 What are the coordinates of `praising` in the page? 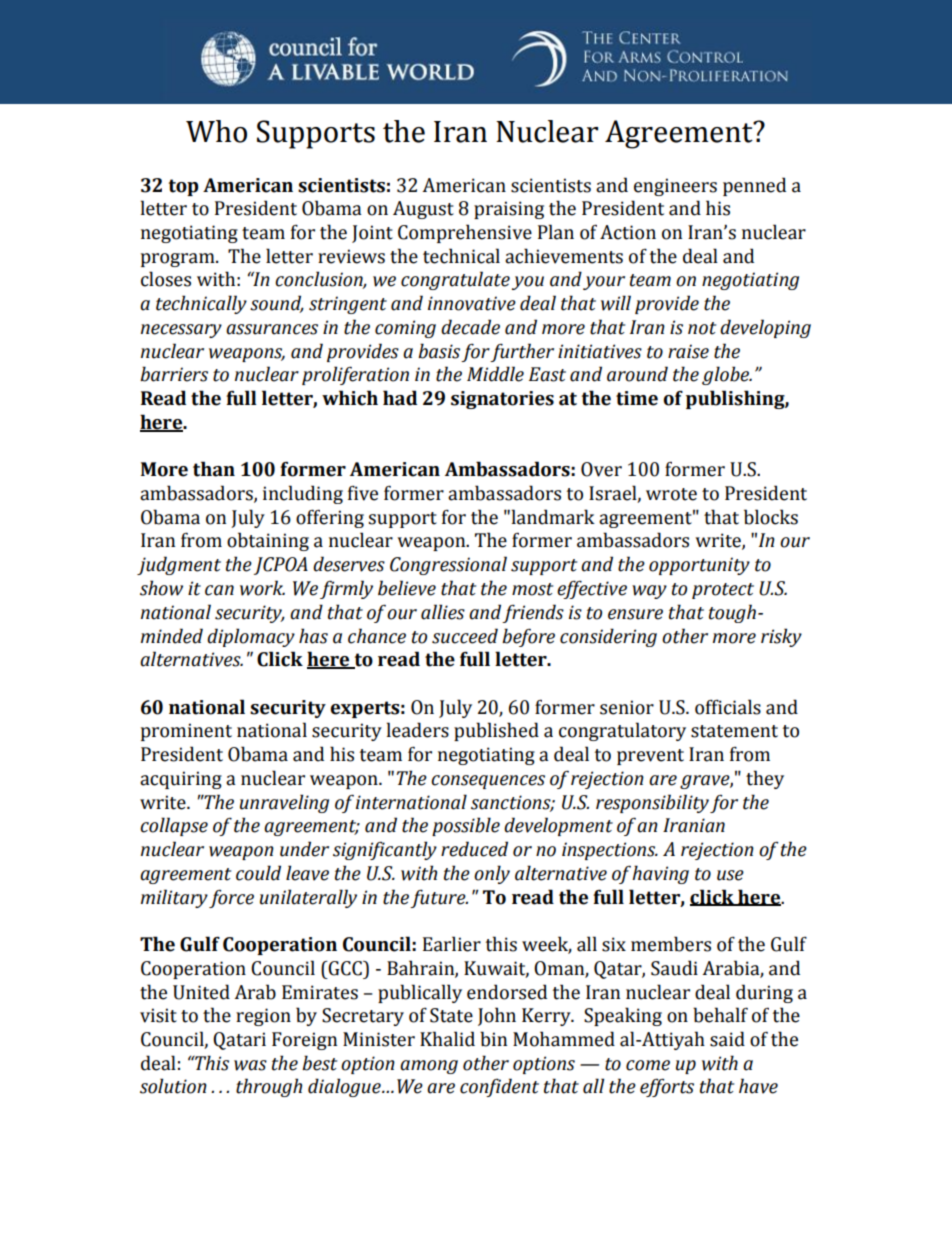 It's located at (509, 210).
